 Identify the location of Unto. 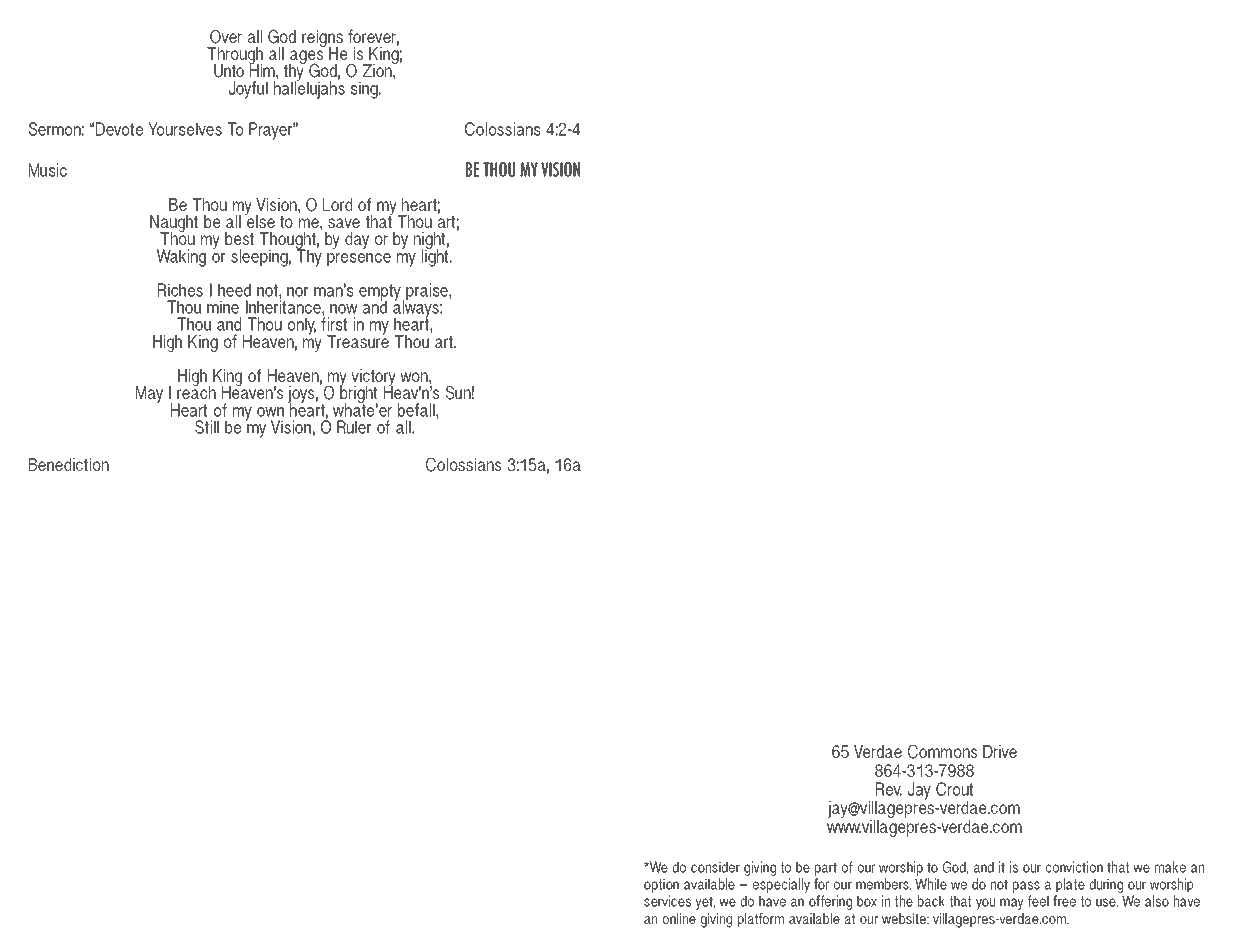
(229, 71).
